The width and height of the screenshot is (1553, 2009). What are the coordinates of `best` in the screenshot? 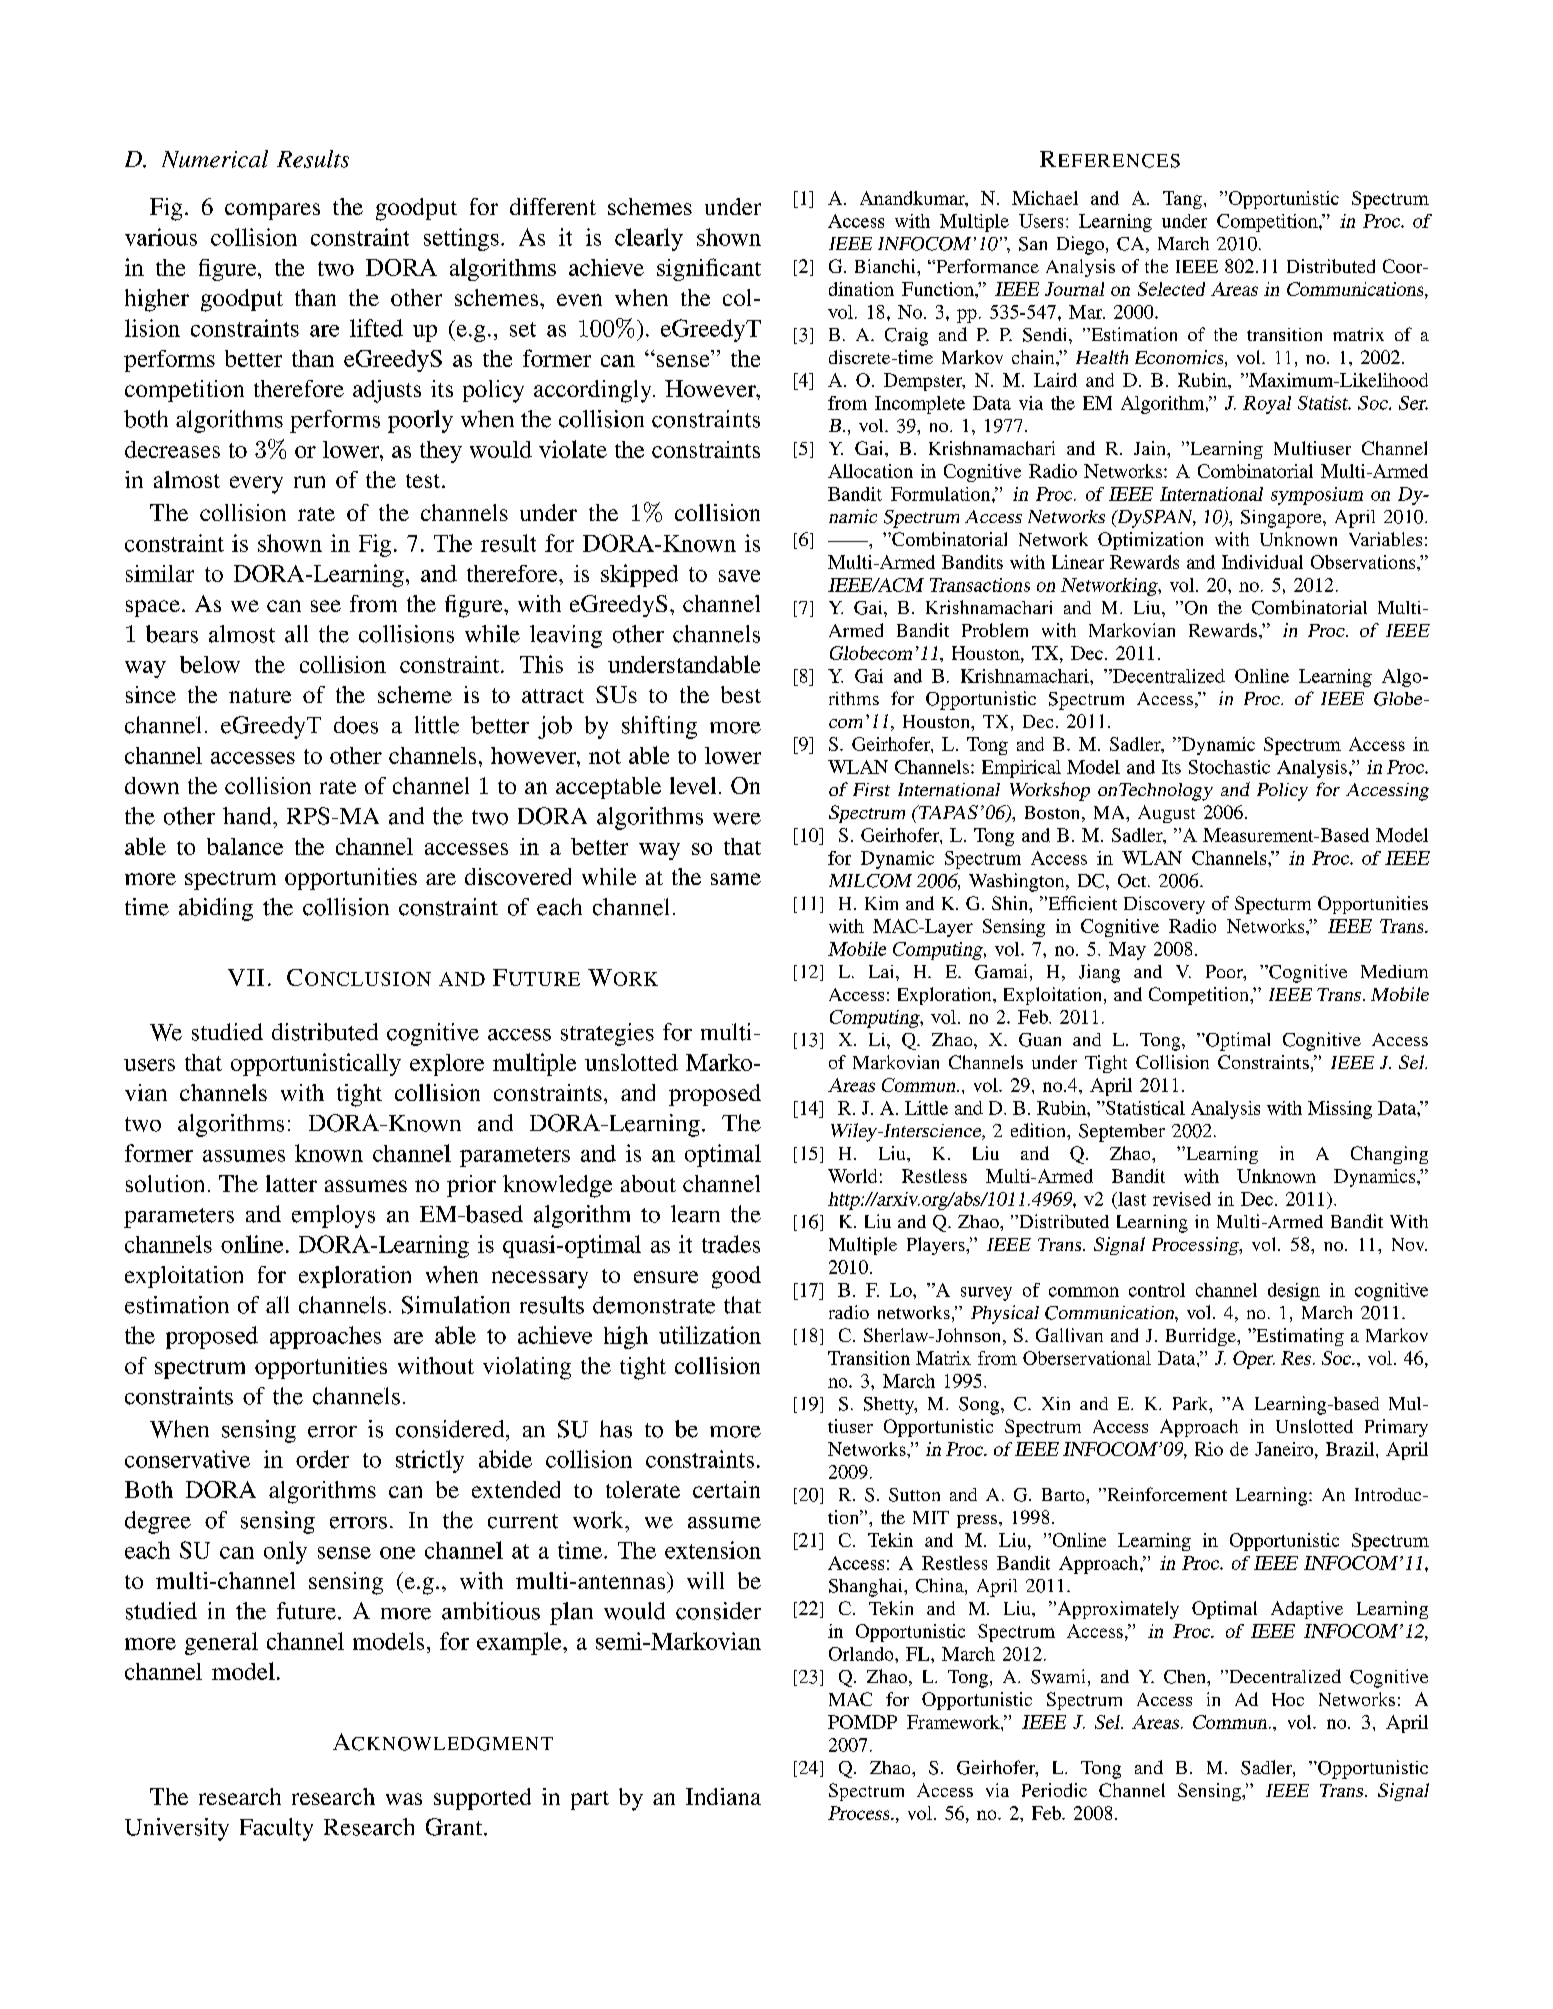 It's located at (741, 694).
